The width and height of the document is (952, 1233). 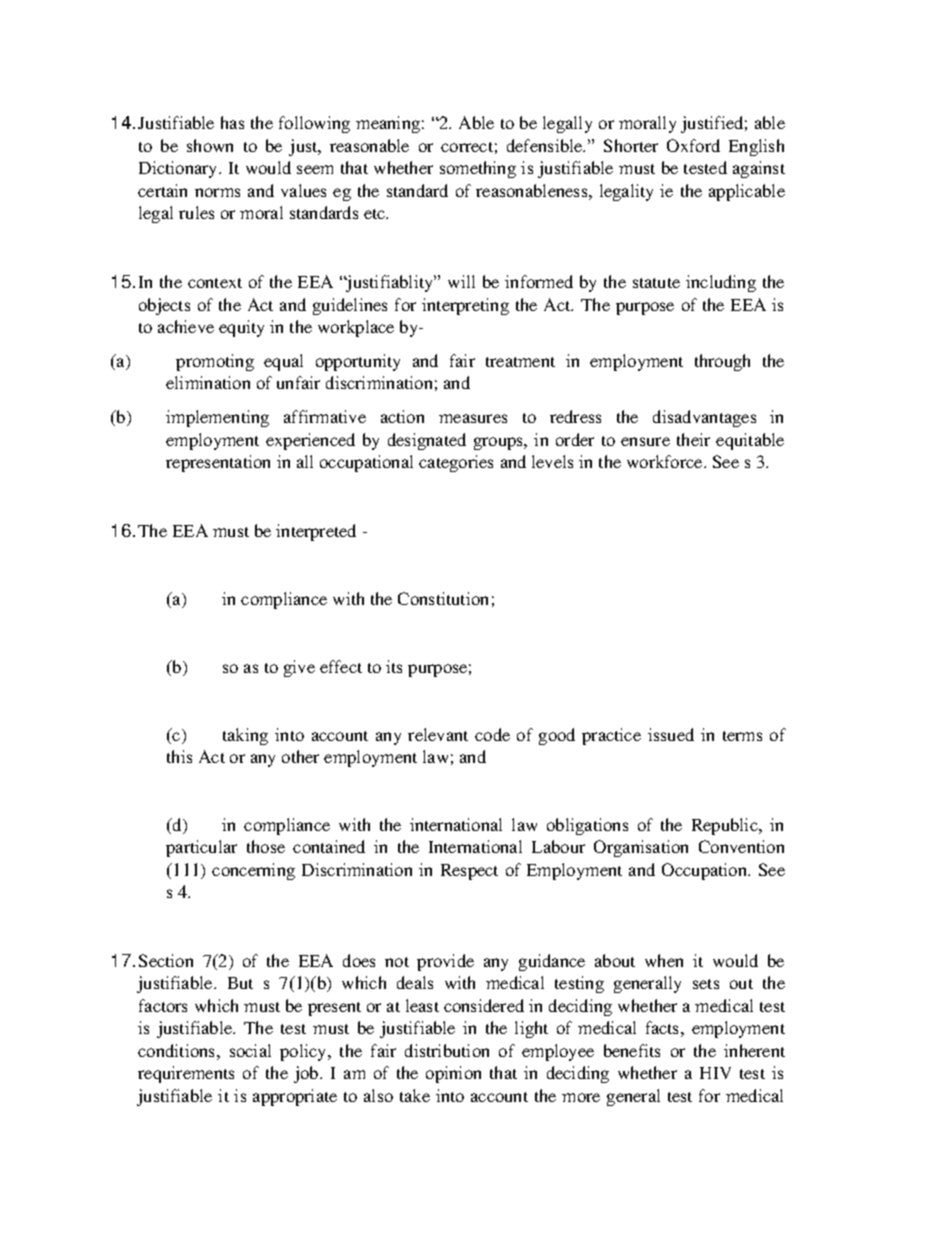 What do you see at coordinates (217, 418) in the document?
I see `implementing` at bounding box center [217, 418].
